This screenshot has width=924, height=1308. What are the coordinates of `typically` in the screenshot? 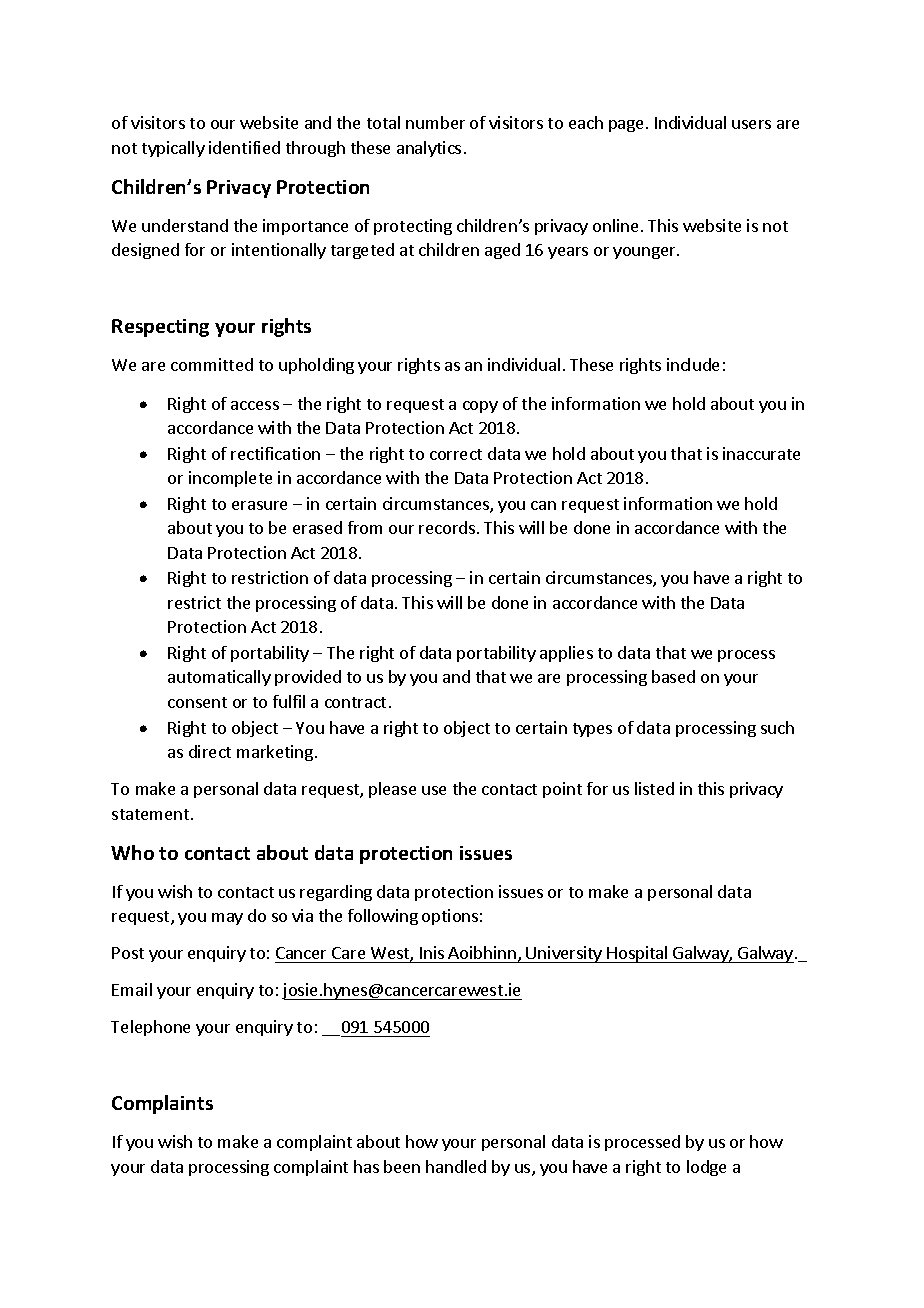 It's located at (173, 149).
